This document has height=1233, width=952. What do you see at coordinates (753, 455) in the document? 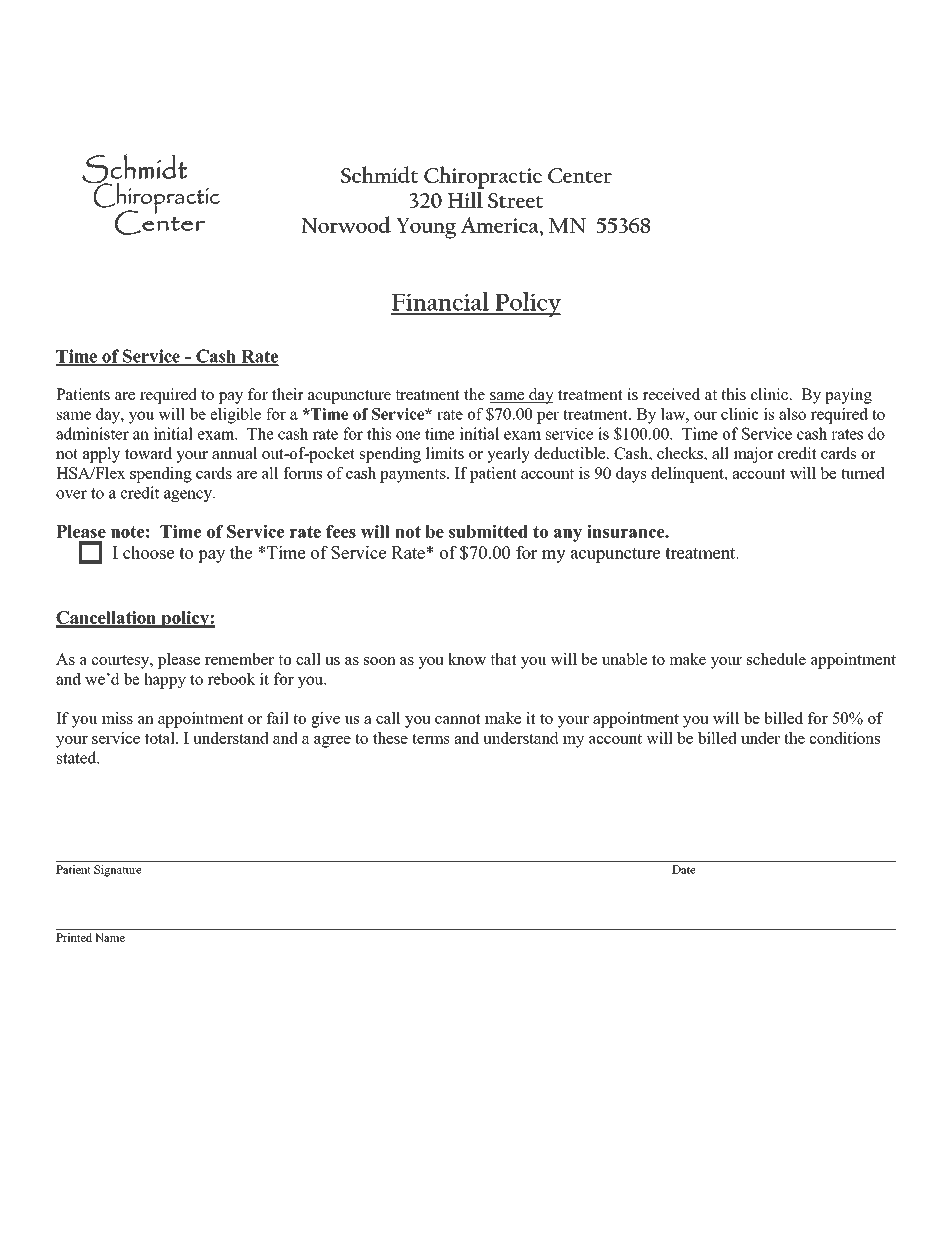
I see `major` at bounding box center [753, 455].
